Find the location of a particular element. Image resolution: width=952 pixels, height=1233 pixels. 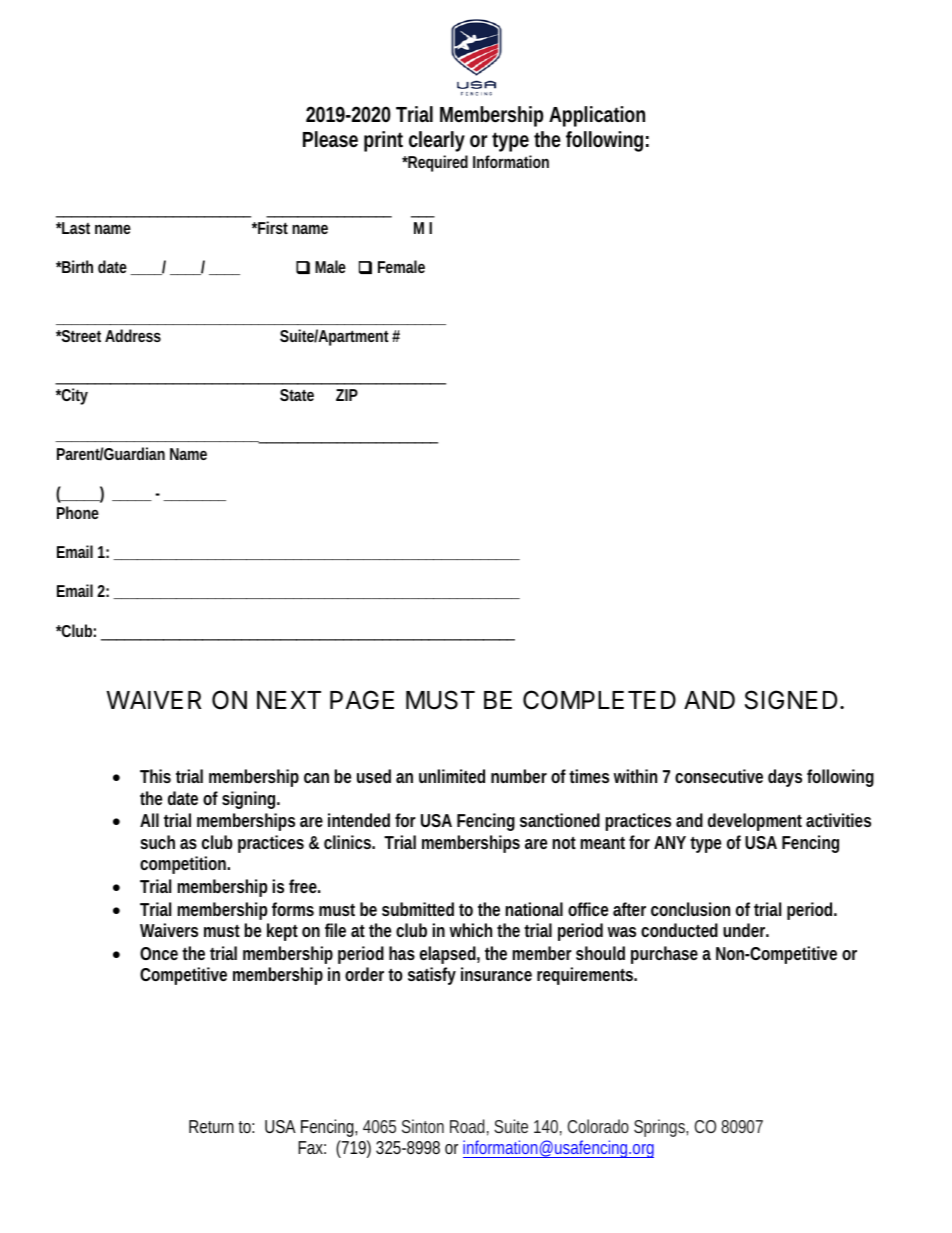

Springs is located at coordinates (661, 1128).
